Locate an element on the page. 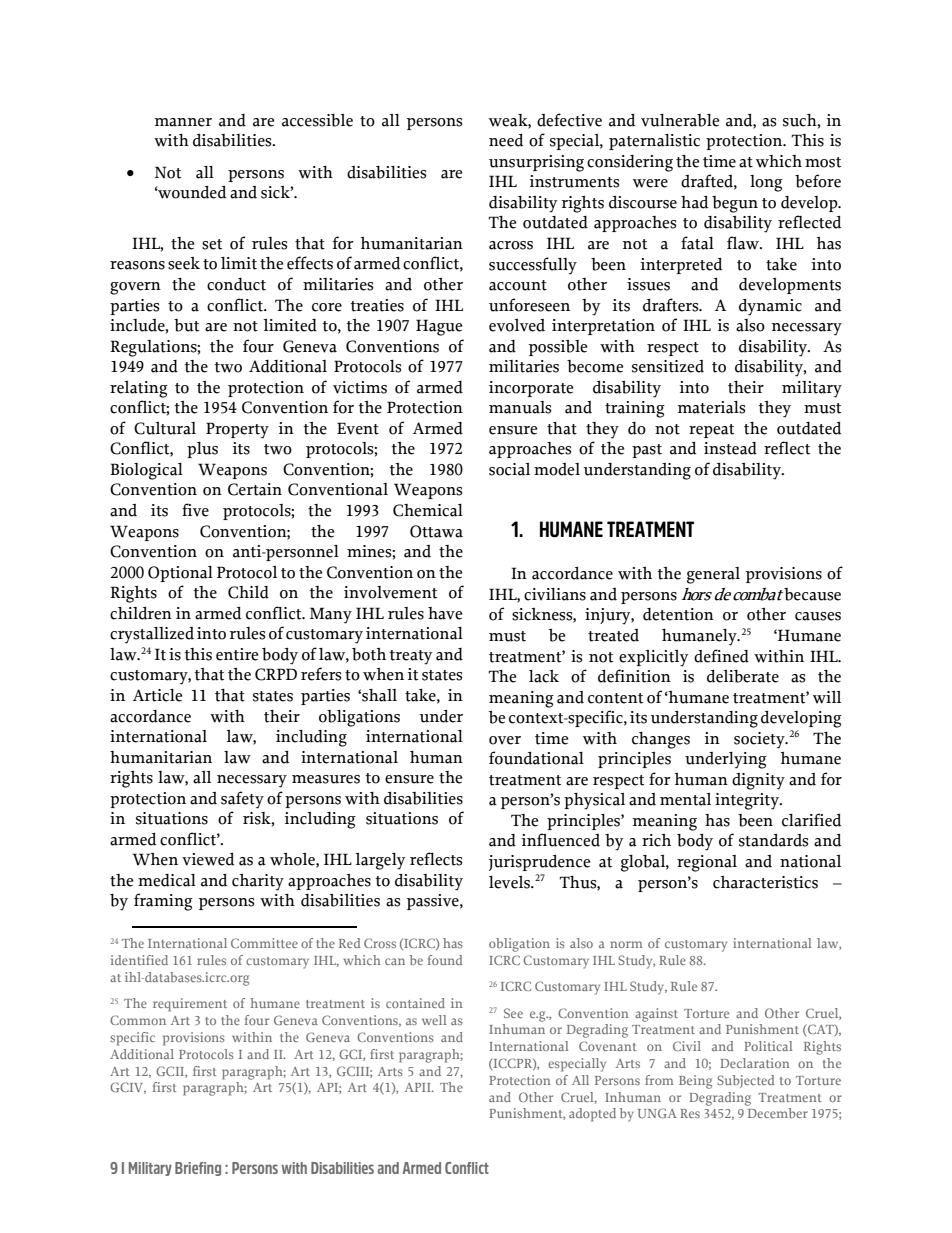 The width and height of the page is (952, 1233). need is located at coordinates (506, 140).
